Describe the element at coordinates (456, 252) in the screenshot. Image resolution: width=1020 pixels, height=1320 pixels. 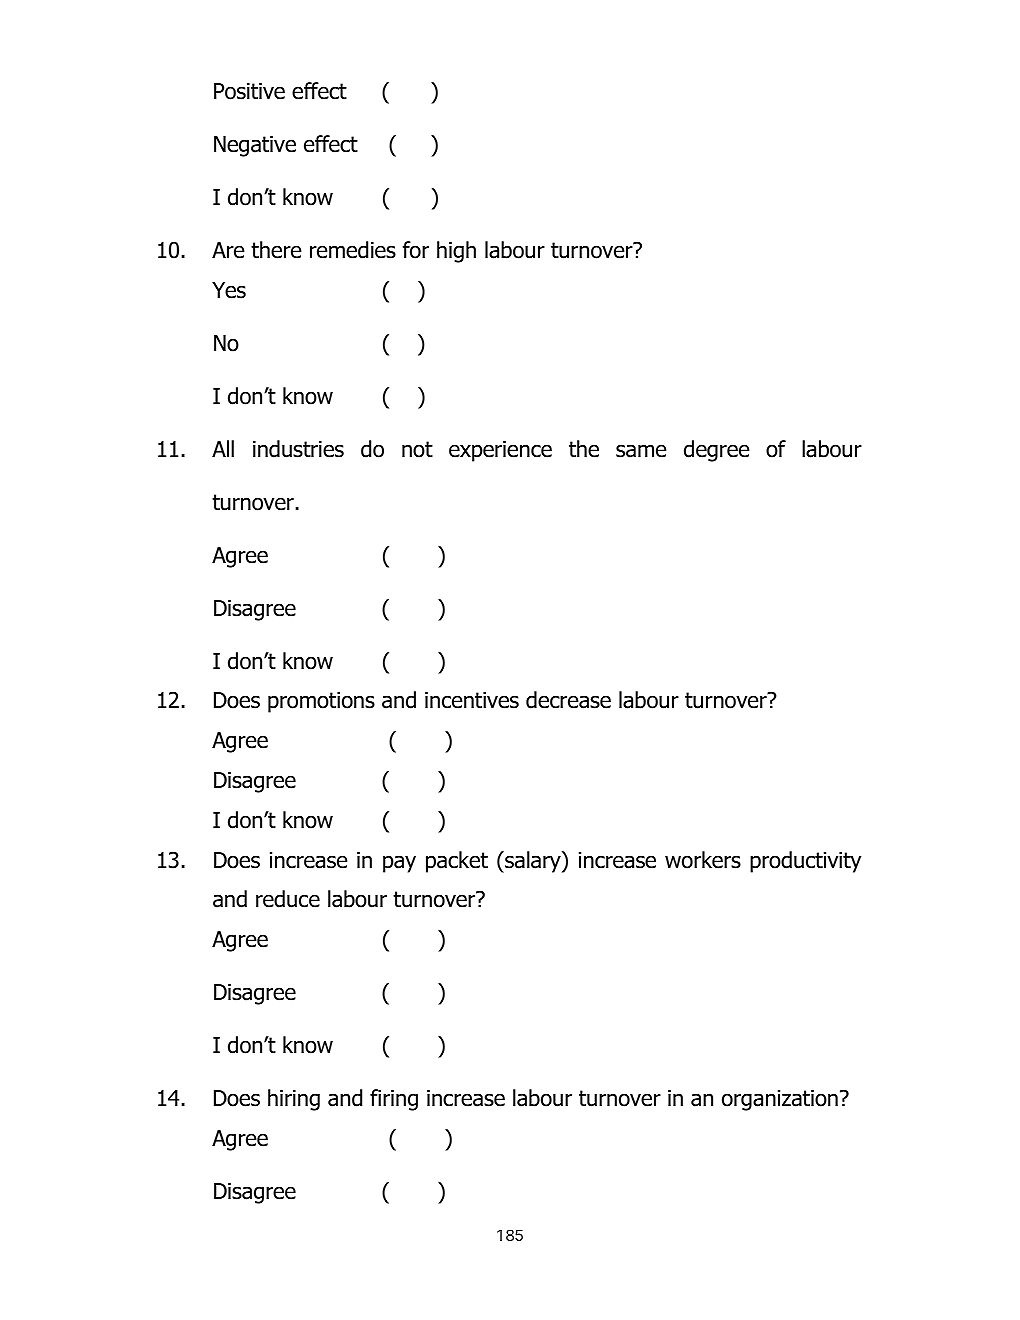
I see `high` at that location.
